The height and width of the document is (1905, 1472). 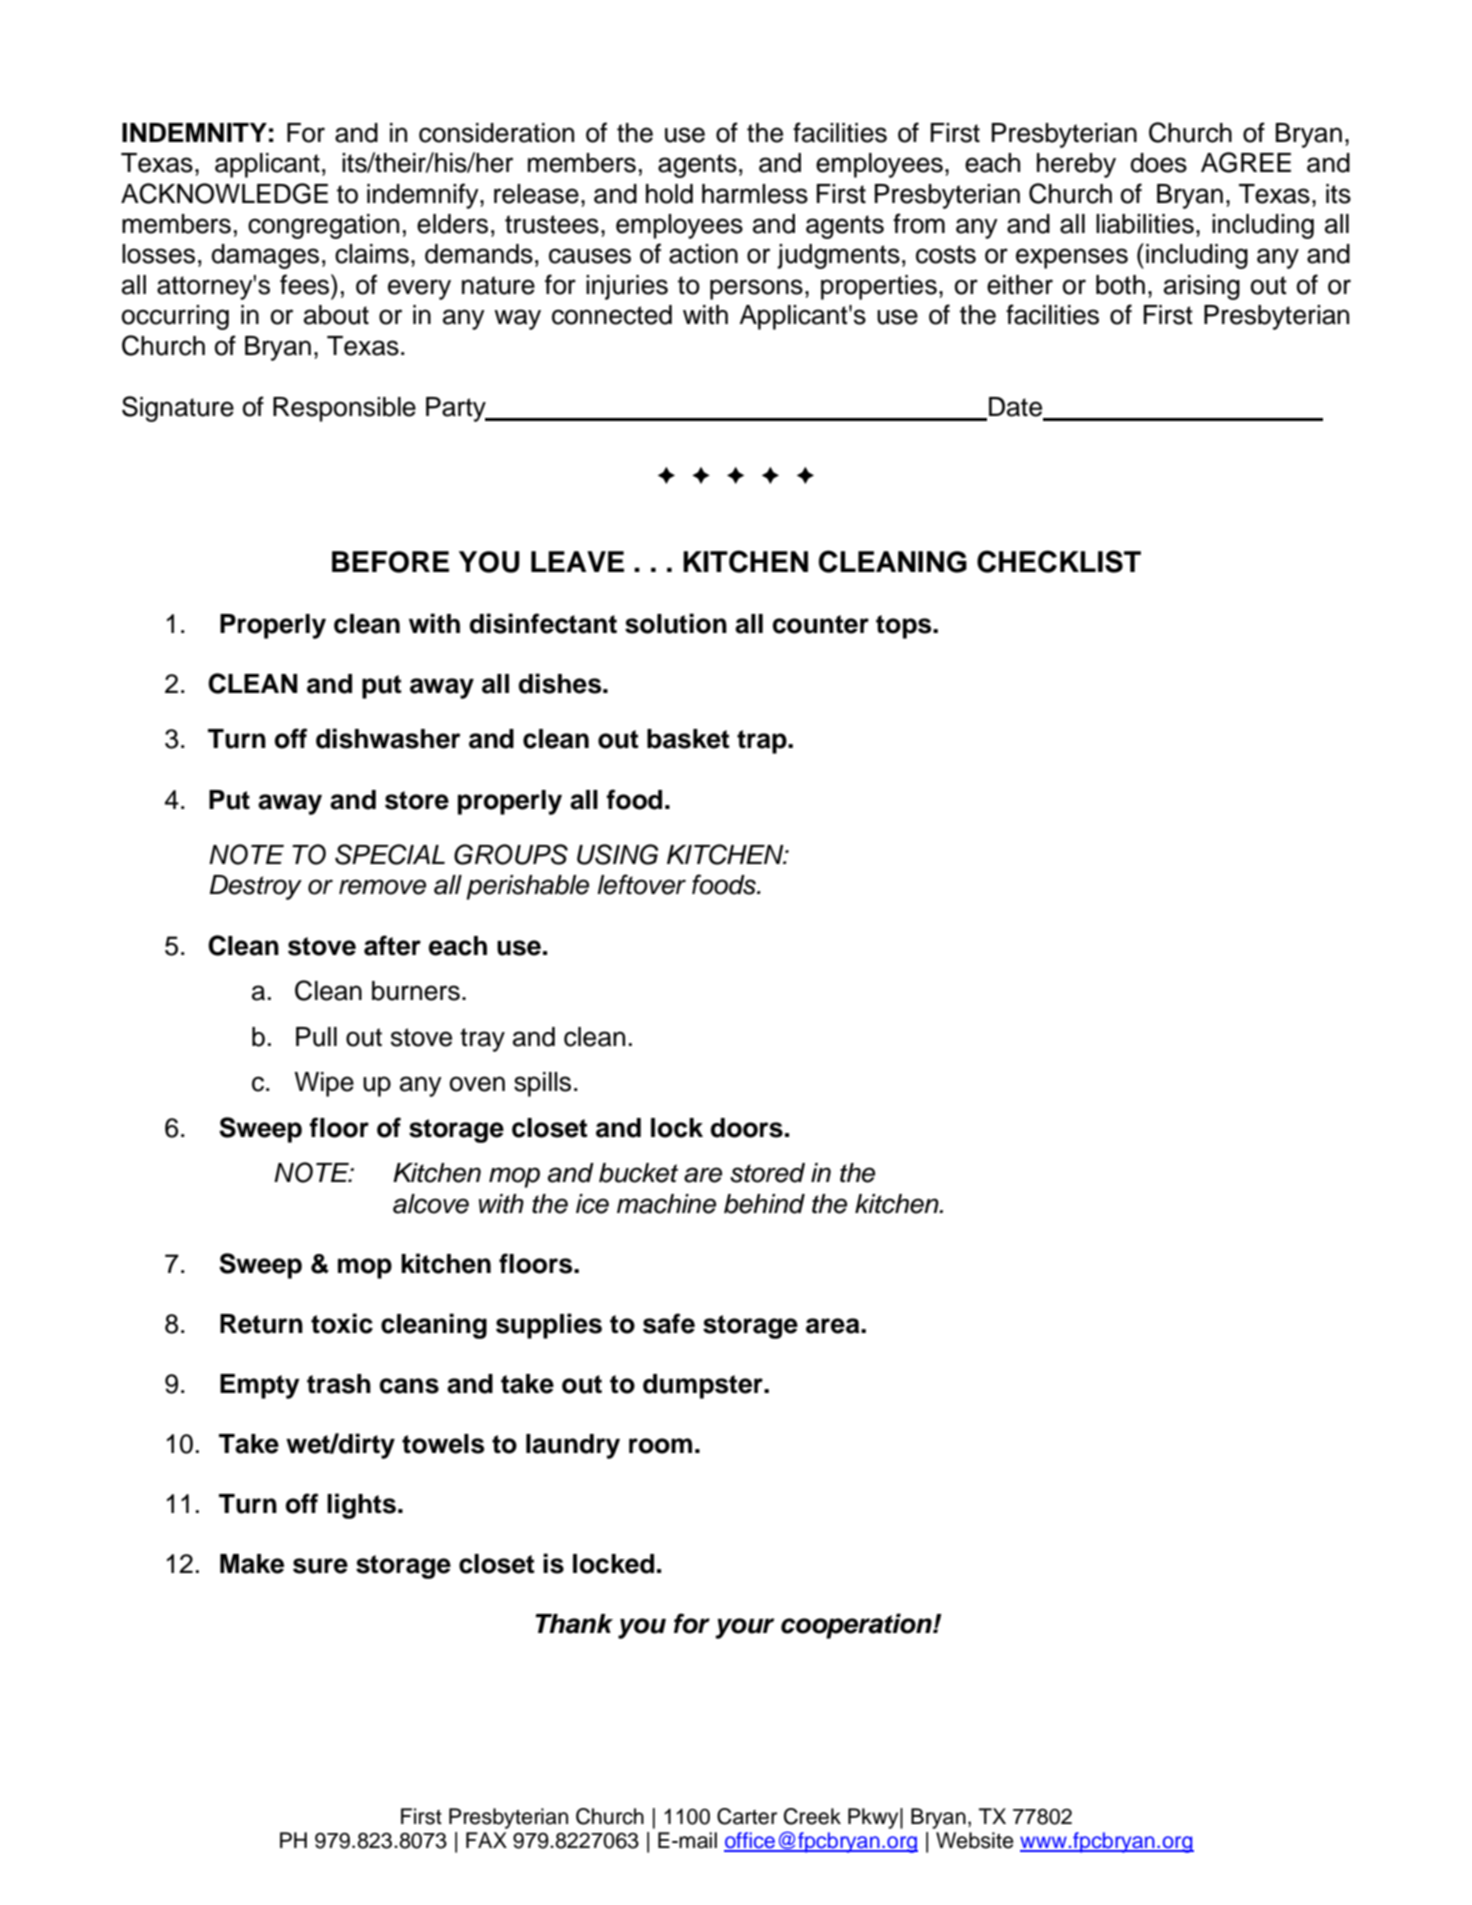 I want to click on FAX, so click(x=486, y=1840).
